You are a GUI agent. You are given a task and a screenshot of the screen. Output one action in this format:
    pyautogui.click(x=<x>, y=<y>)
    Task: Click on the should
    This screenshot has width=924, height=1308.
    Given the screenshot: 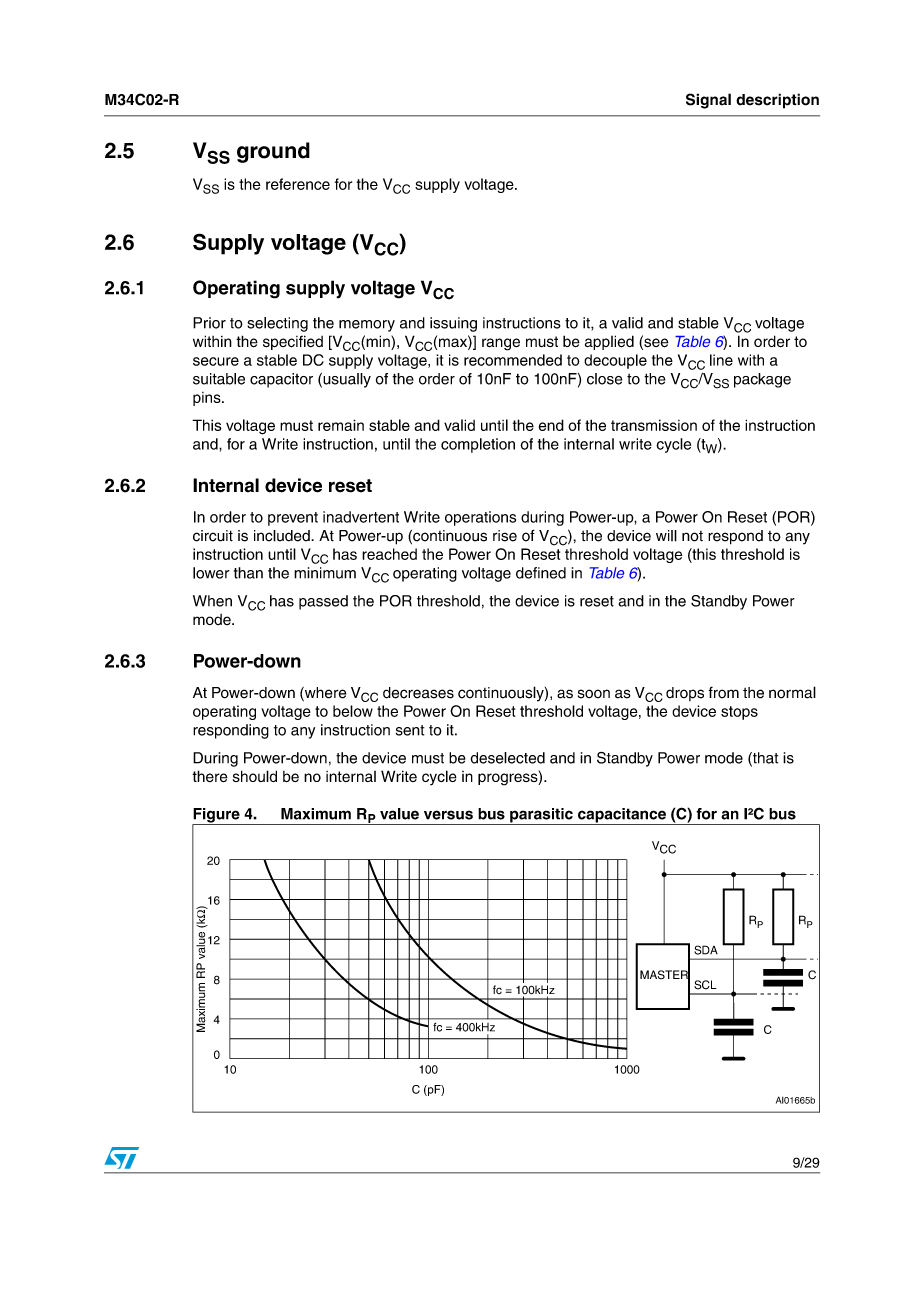 What is the action you would take?
    pyautogui.click(x=255, y=776)
